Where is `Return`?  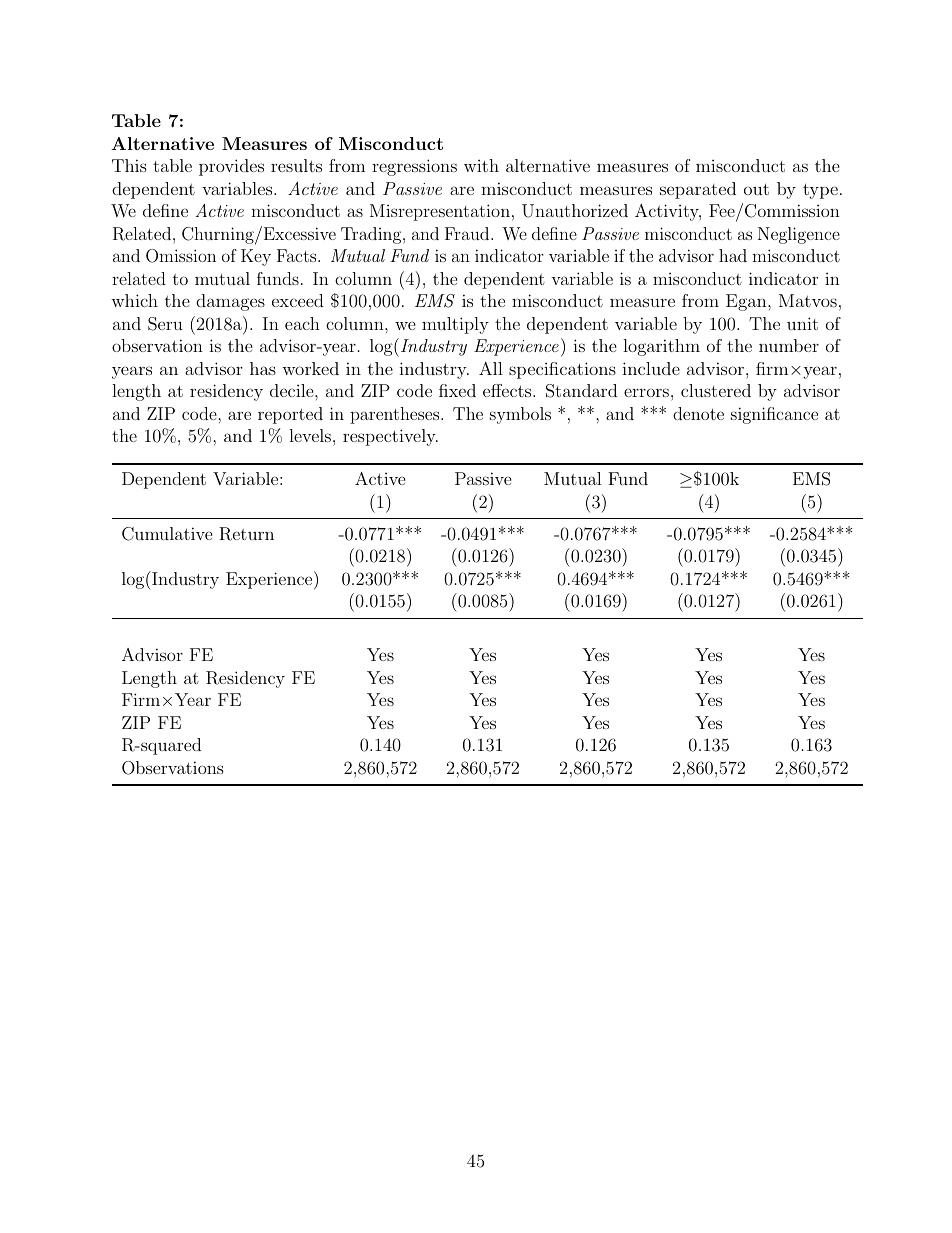 Return is located at coordinates (246, 534).
